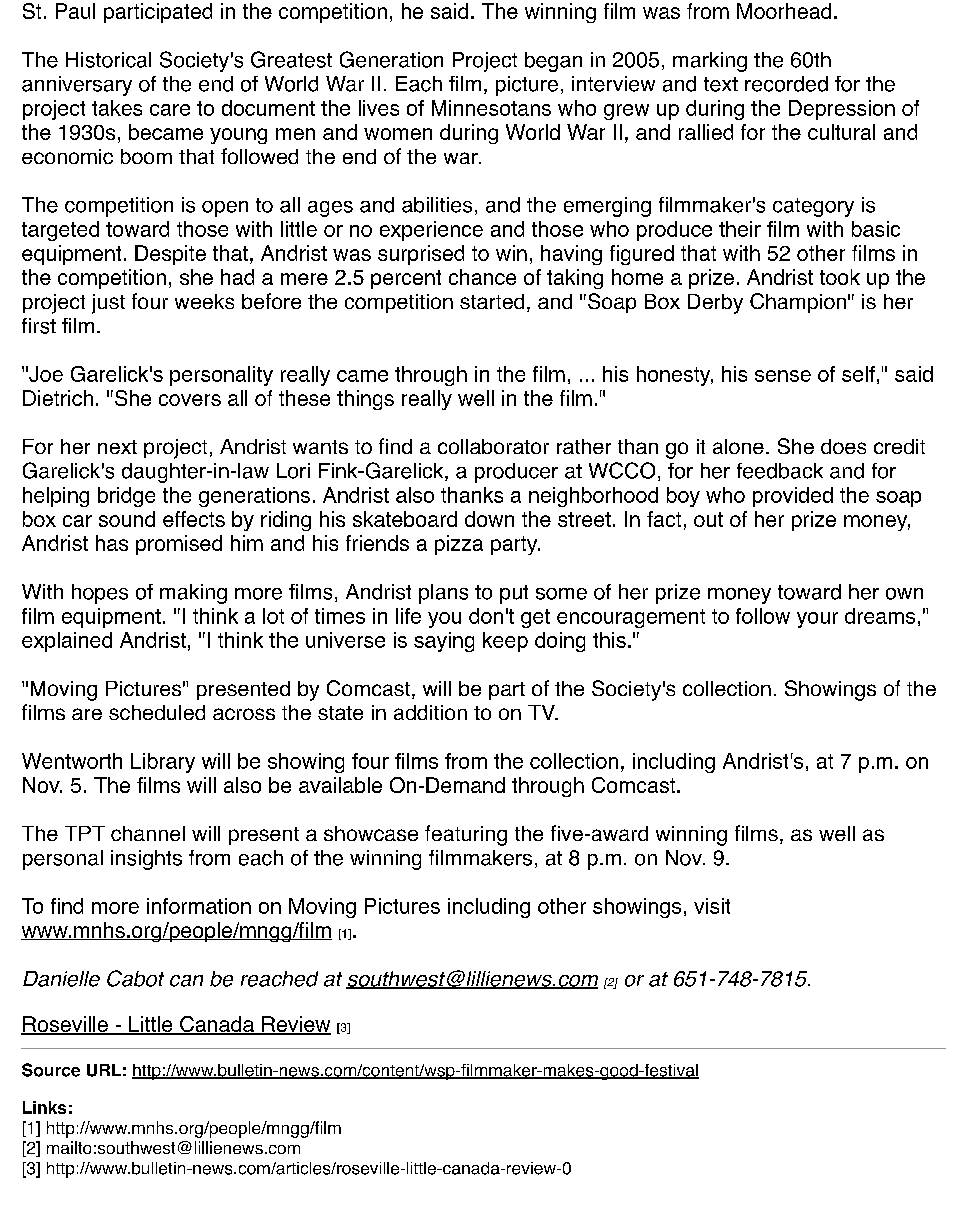 This document has height=1232, width=967. Describe the element at coordinates (784, 11) in the document. I see `Moorhead` at that location.
